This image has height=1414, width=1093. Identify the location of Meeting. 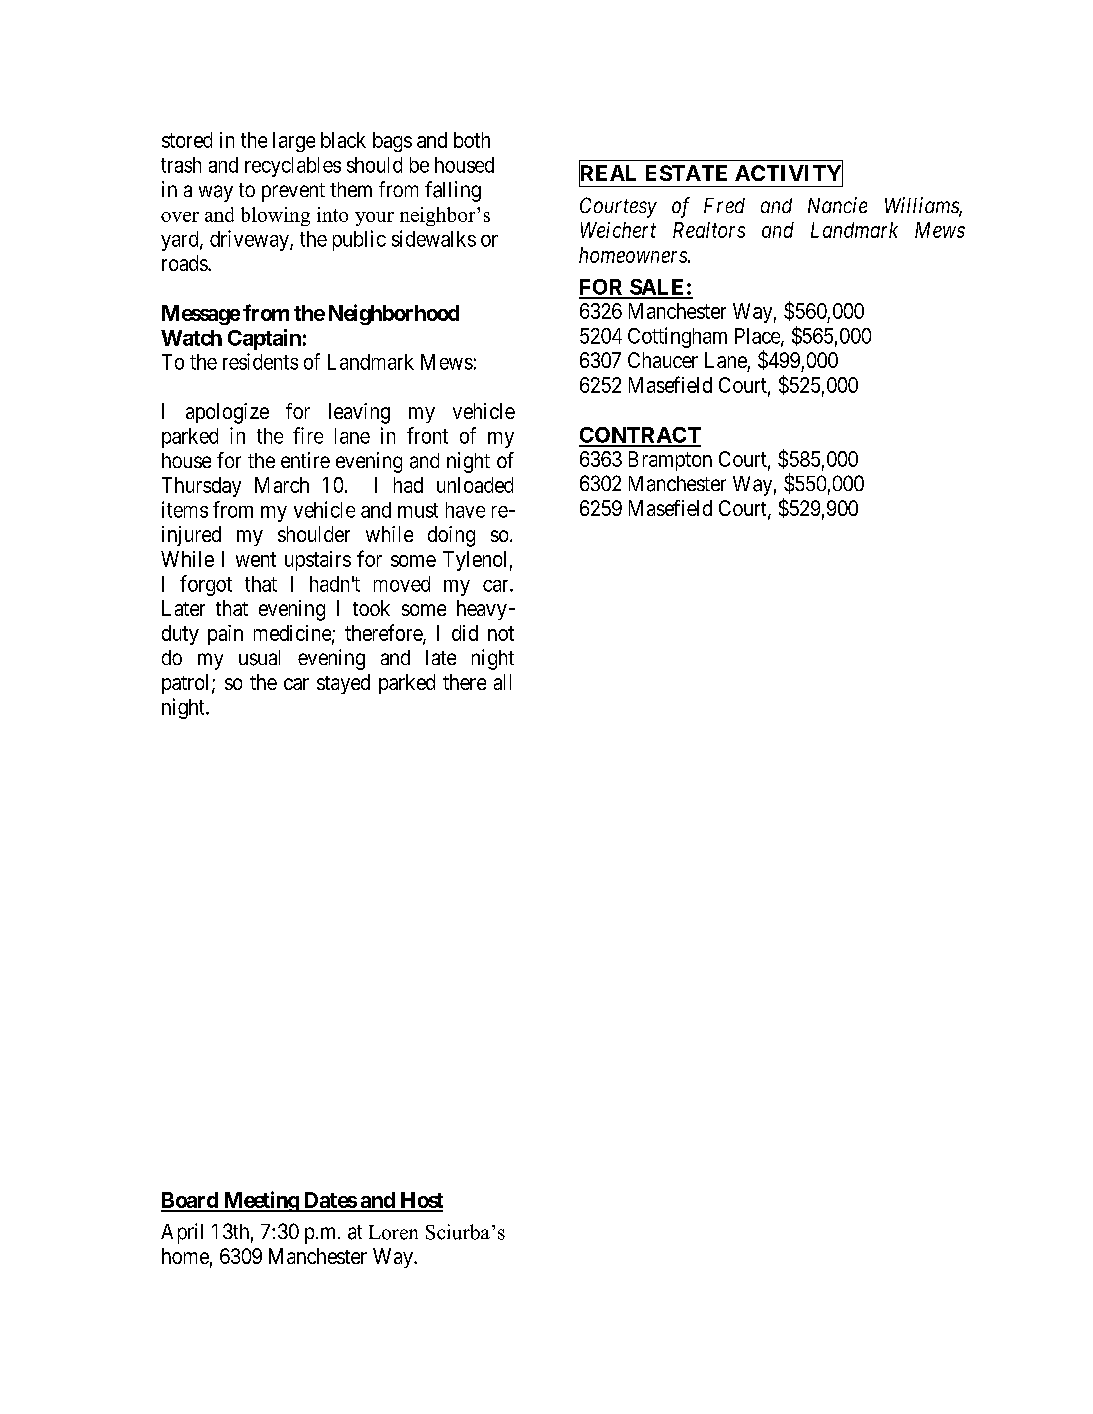
(260, 1201).
